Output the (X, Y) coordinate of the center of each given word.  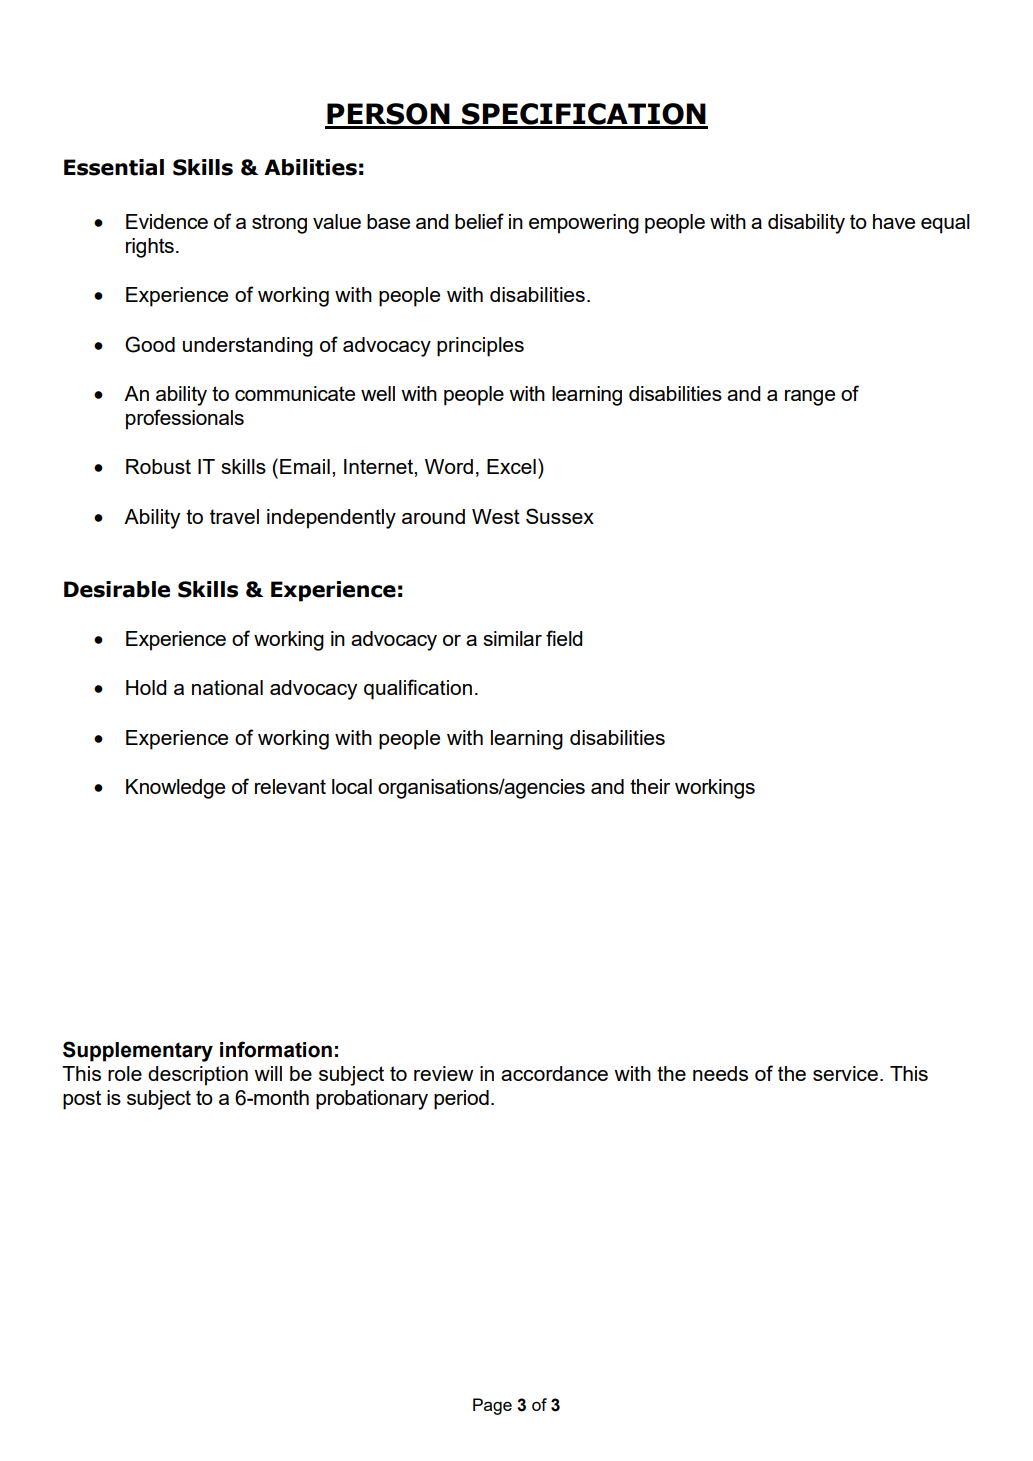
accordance (554, 1073)
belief (479, 221)
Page (492, 1406)
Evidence (167, 221)
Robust (158, 466)
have (894, 221)
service (845, 1073)
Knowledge (175, 789)
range (810, 398)
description (198, 1076)
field (564, 638)
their (650, 786)
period (461, 1100)
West (496, 516)
